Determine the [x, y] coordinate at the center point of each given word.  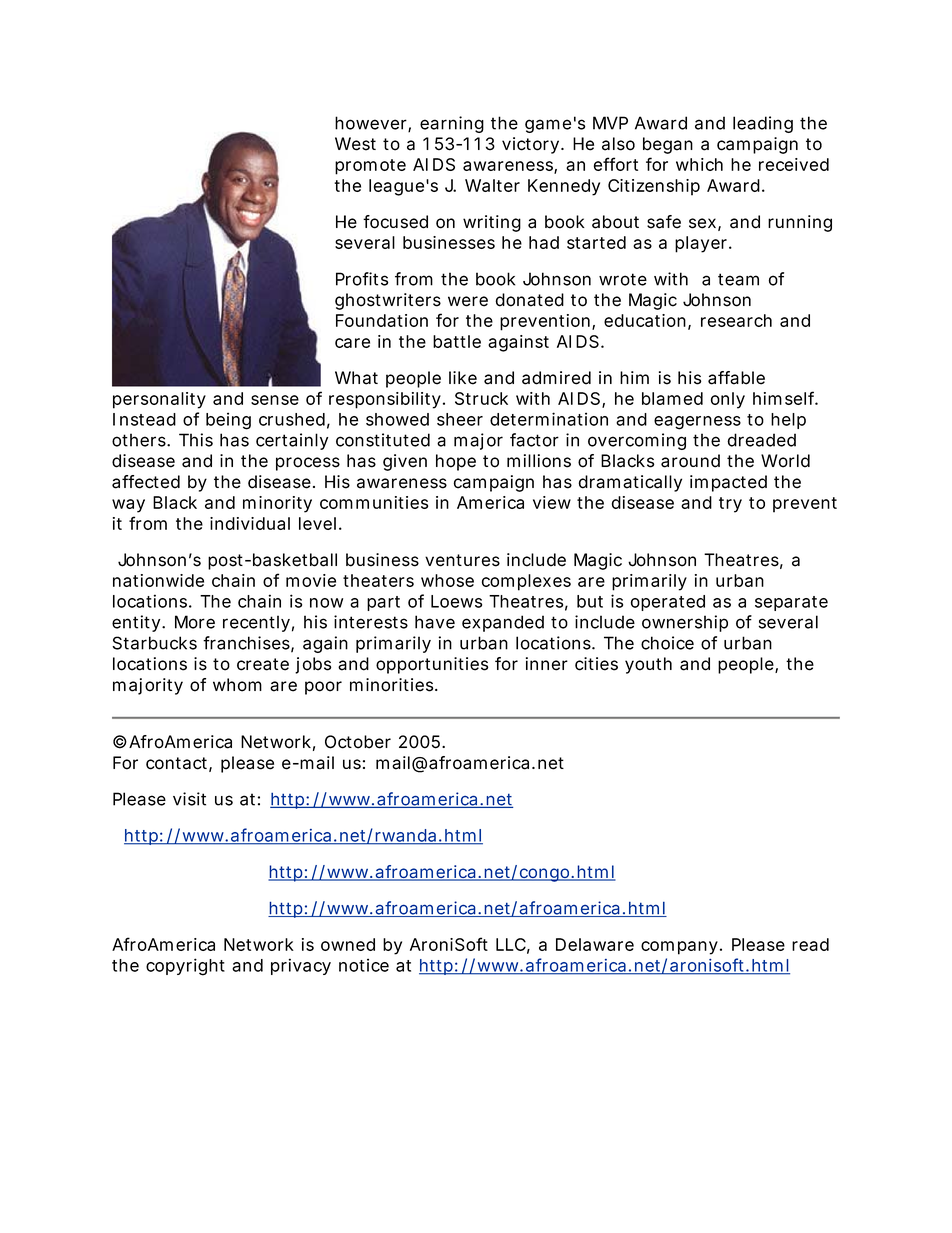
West [355, 144]
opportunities [432, 665]
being [228, 421]
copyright [185, 967]
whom [237, 685]
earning [452, 124]
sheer [460, 419]
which [699, 164]
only [728, 400]
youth [648, 665]
